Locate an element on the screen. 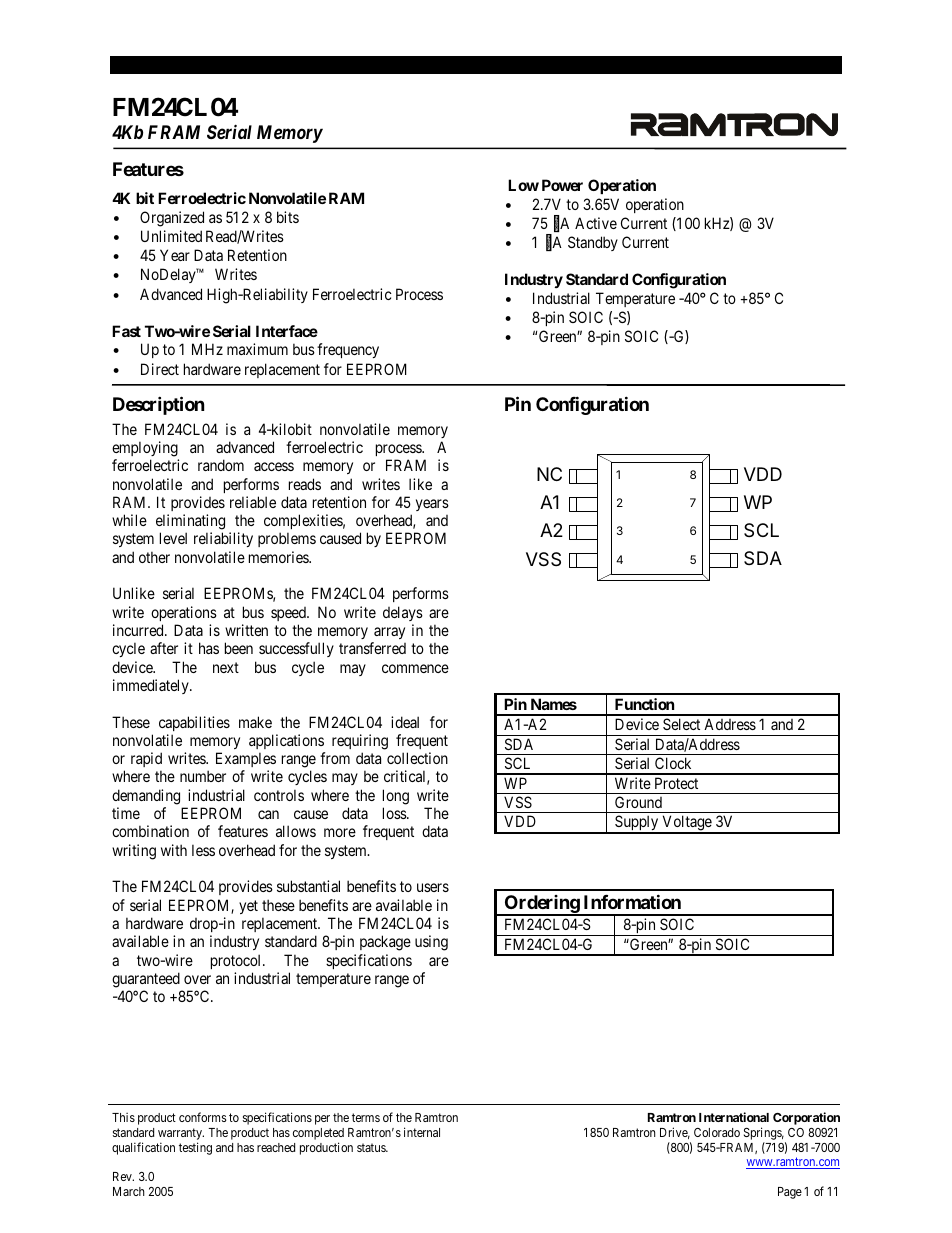 The width and height of the screenshot is (952, 1233). Power is located at coordinates (562, 185).
